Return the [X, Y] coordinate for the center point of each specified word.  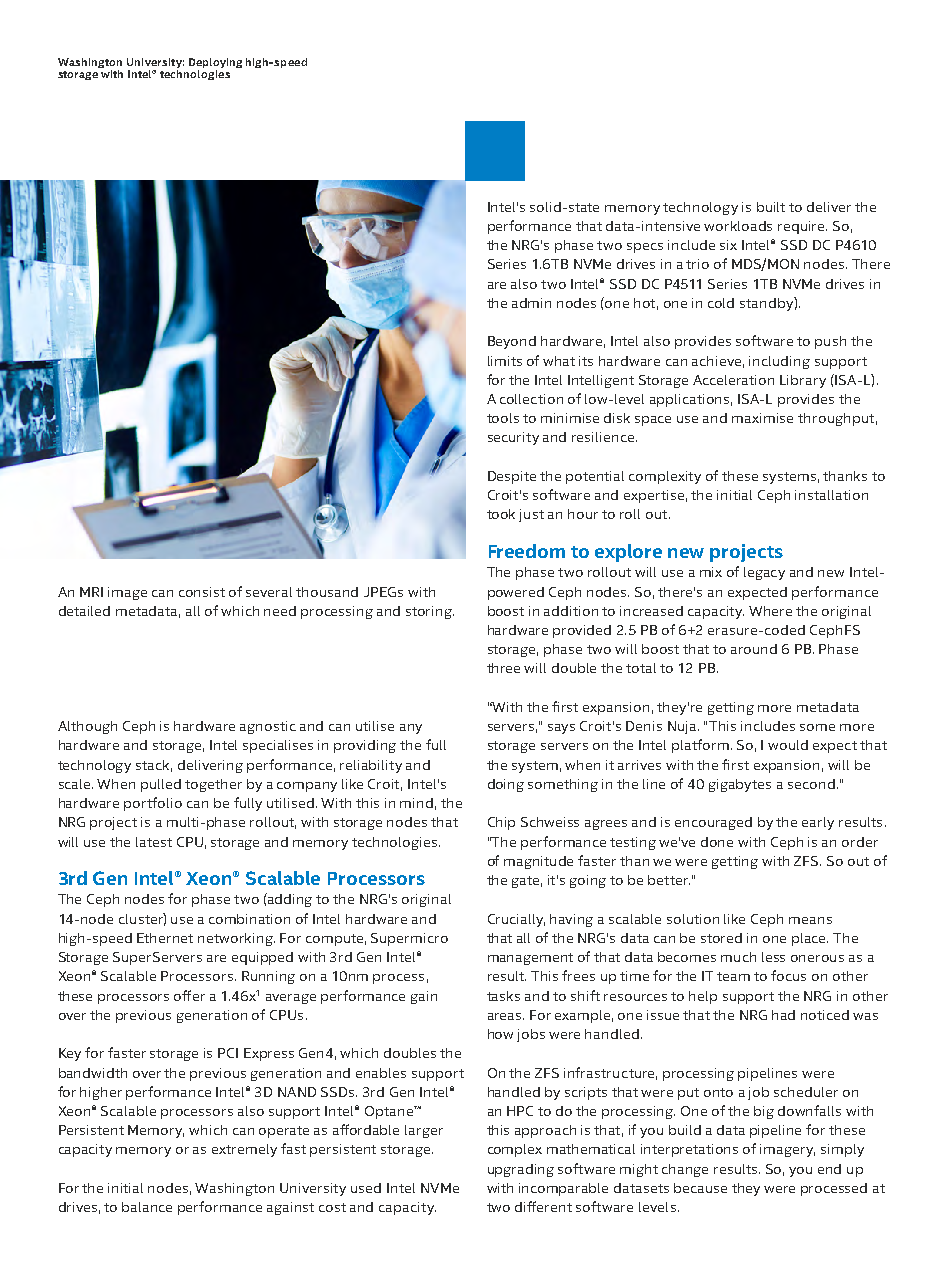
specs [645, 248]
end [829, 1169]
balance [147, 1207]
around [754, 649]
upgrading [521, 1170]
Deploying [215, 64]
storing [430, 612]
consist [202, 592]
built [771, 207]
